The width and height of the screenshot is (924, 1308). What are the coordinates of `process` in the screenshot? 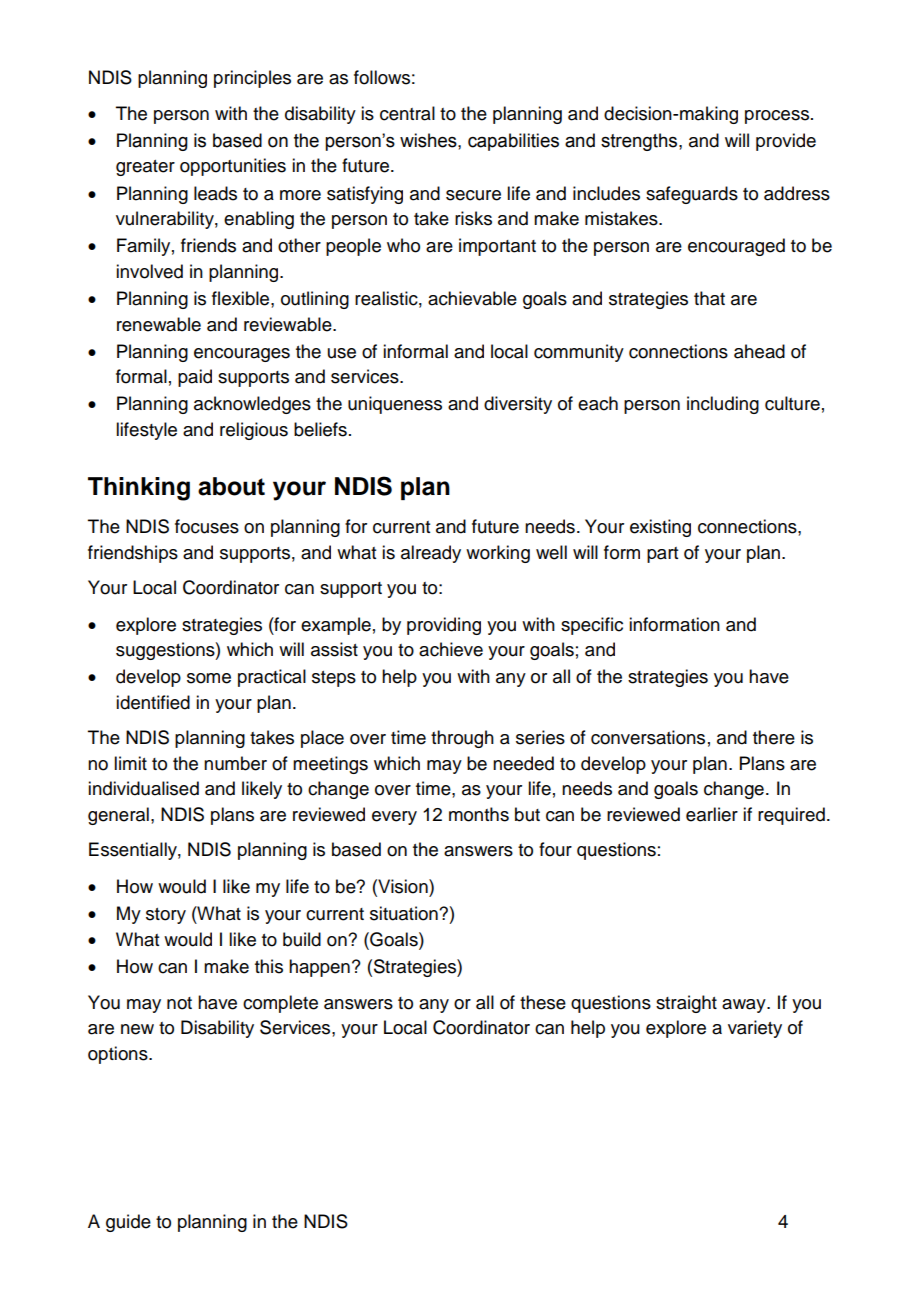 It's located at (777, 117).
